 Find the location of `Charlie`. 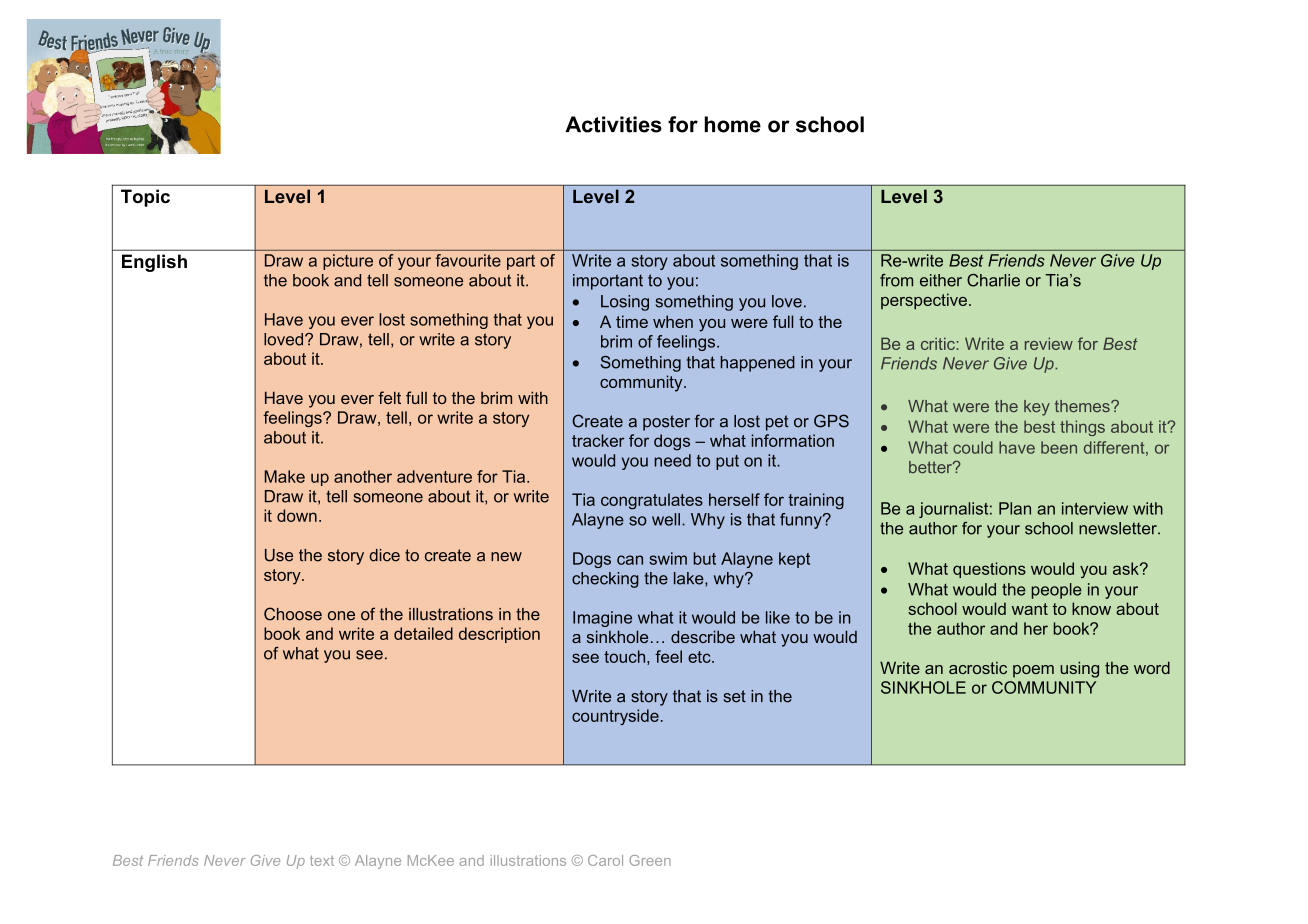

Charlie is located at coordinates (993, 280).
